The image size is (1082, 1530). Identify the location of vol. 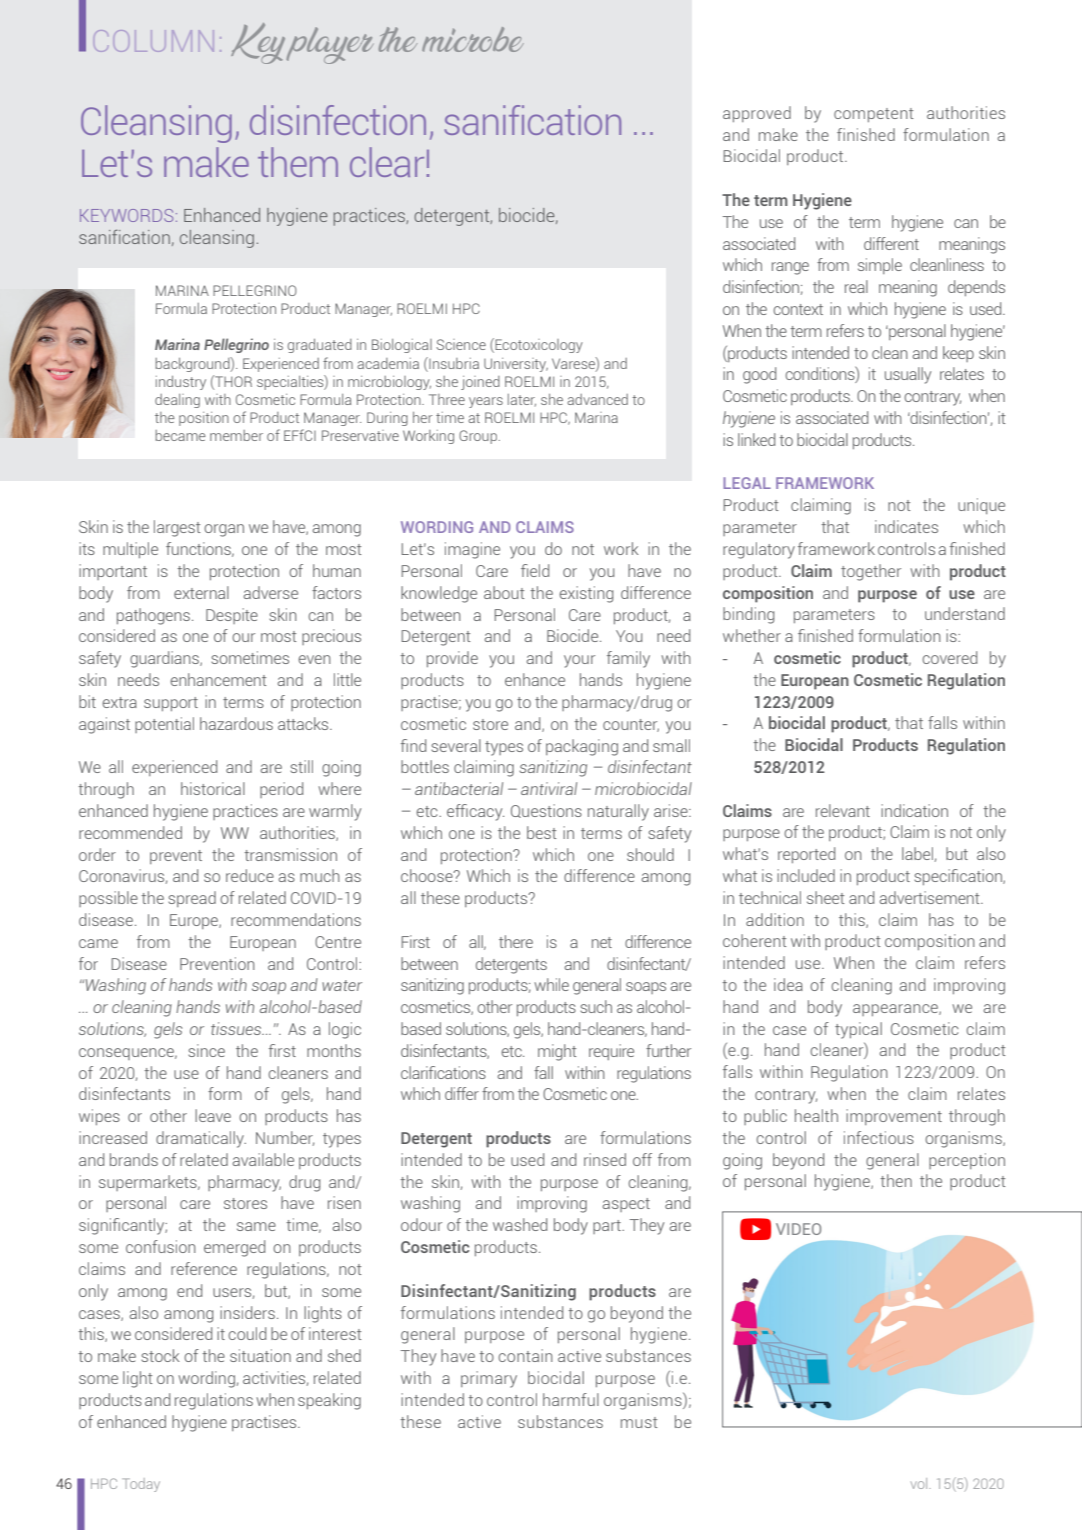
(920, 1483).
